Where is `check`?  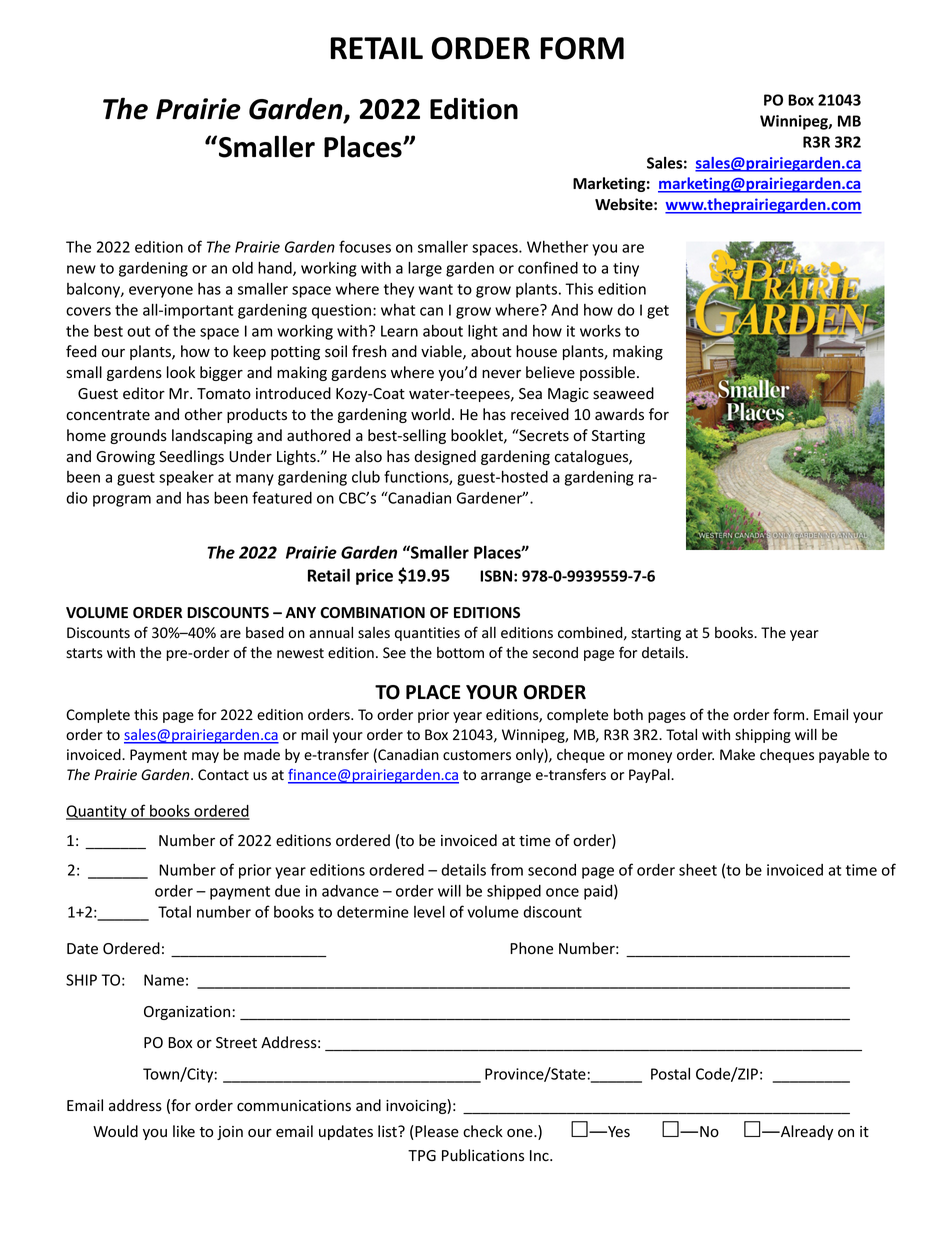 check is located at coordinates (483, 1131).
